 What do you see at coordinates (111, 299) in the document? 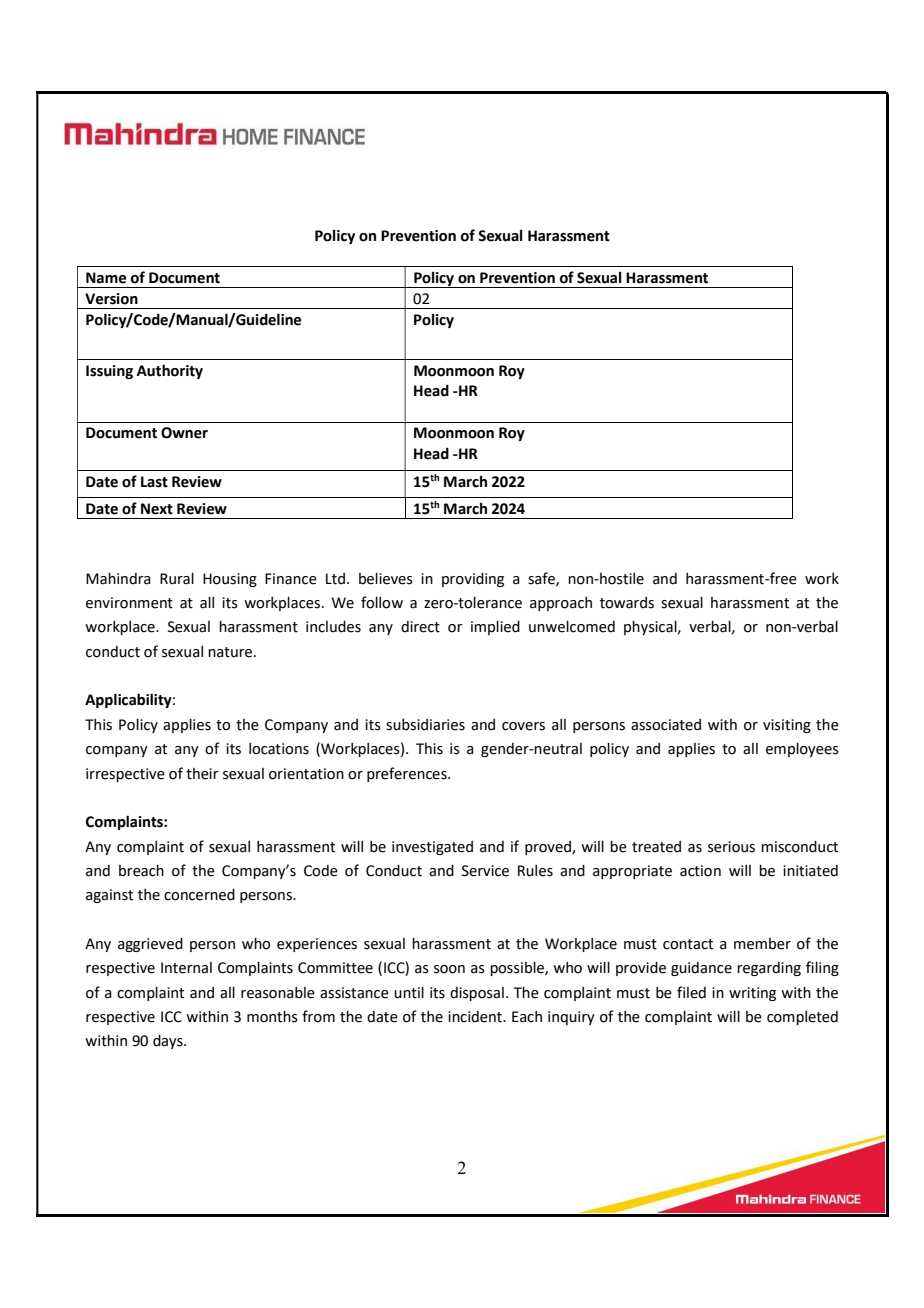
I see `Version` at bounding box center [111, 299].
